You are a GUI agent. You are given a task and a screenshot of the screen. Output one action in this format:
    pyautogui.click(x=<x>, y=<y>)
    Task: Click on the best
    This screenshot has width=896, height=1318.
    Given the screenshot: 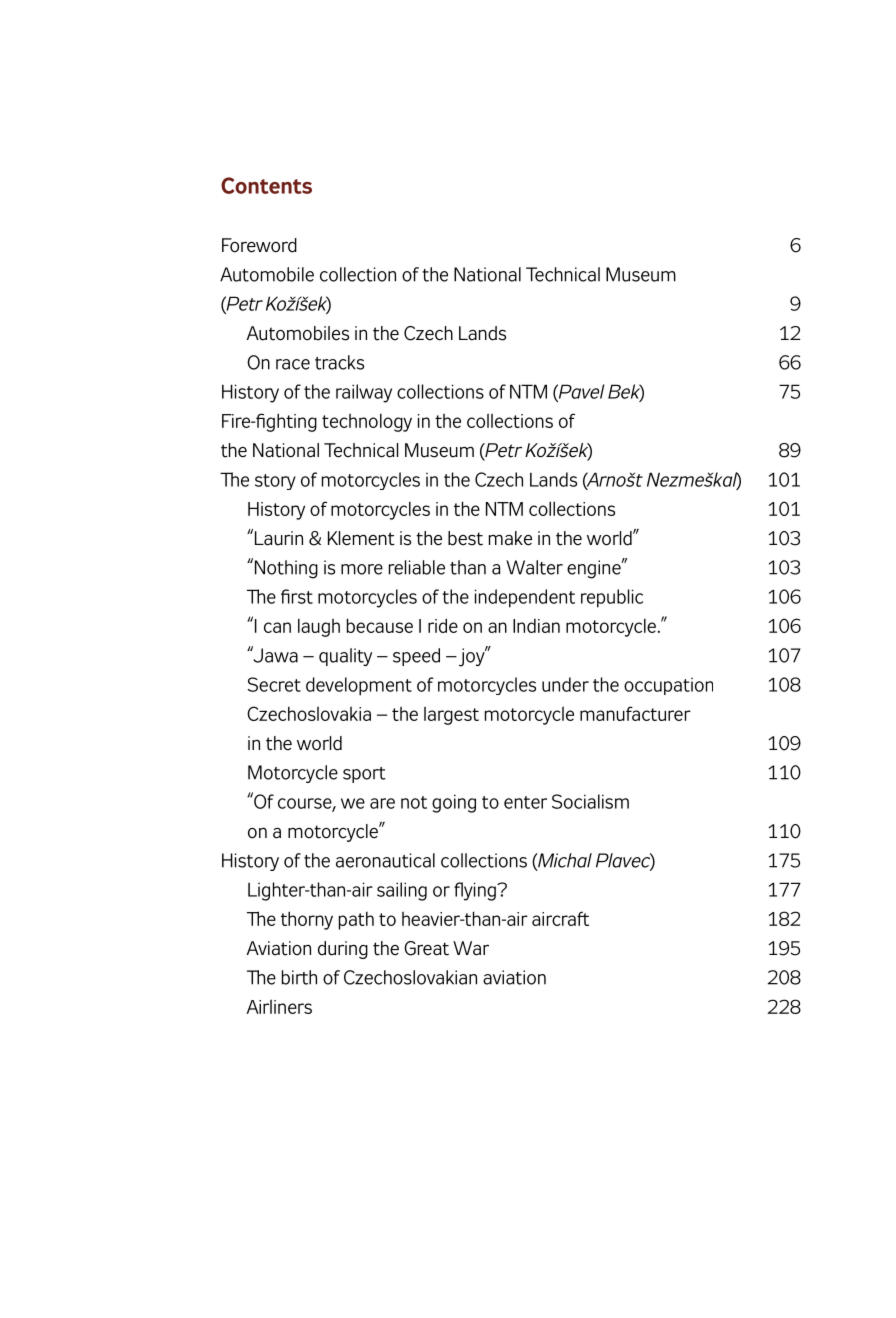 What is the action you would take?
    pyautogui.click(x=465, y=538)
